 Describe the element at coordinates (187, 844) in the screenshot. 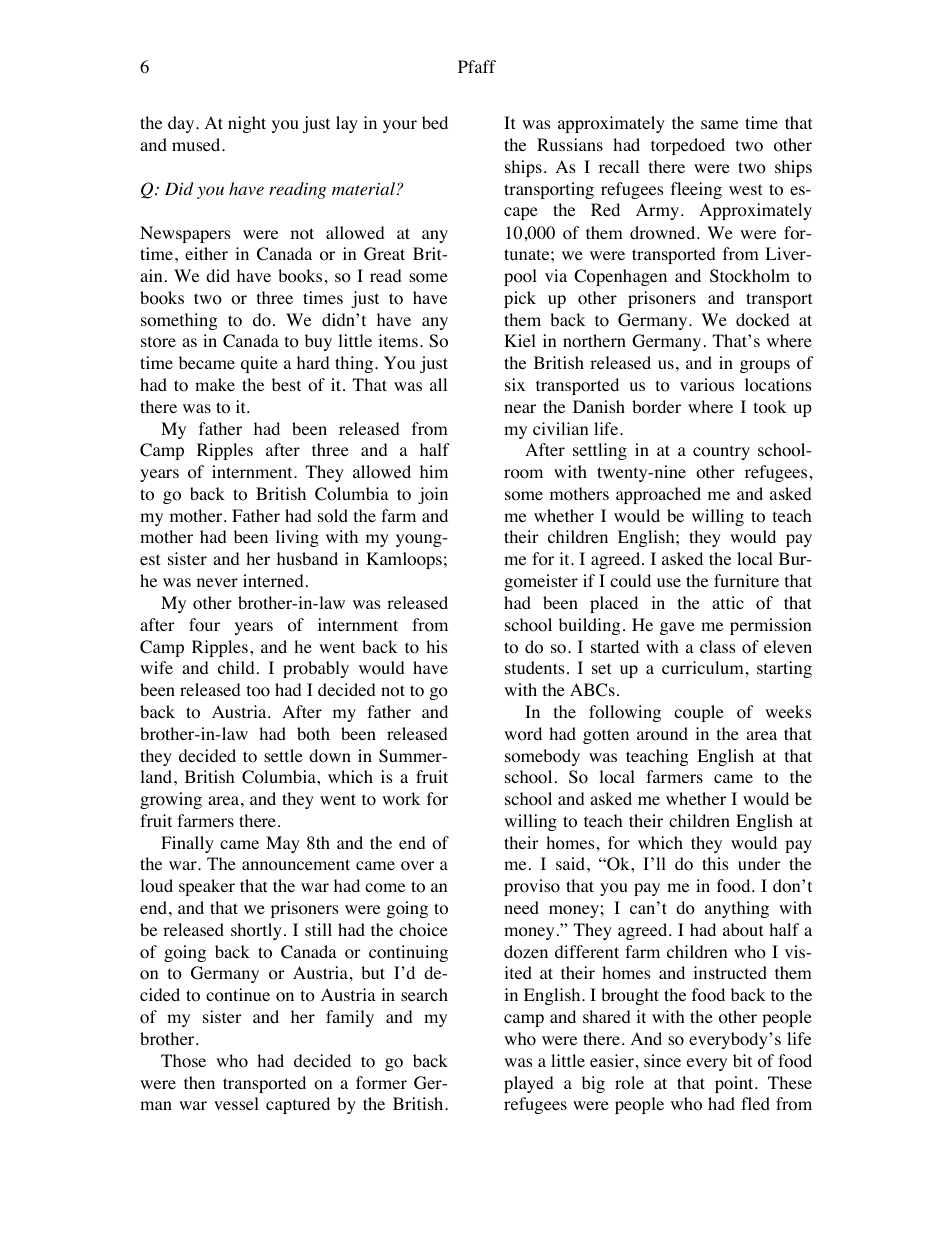

I see `Finally` at that location.
